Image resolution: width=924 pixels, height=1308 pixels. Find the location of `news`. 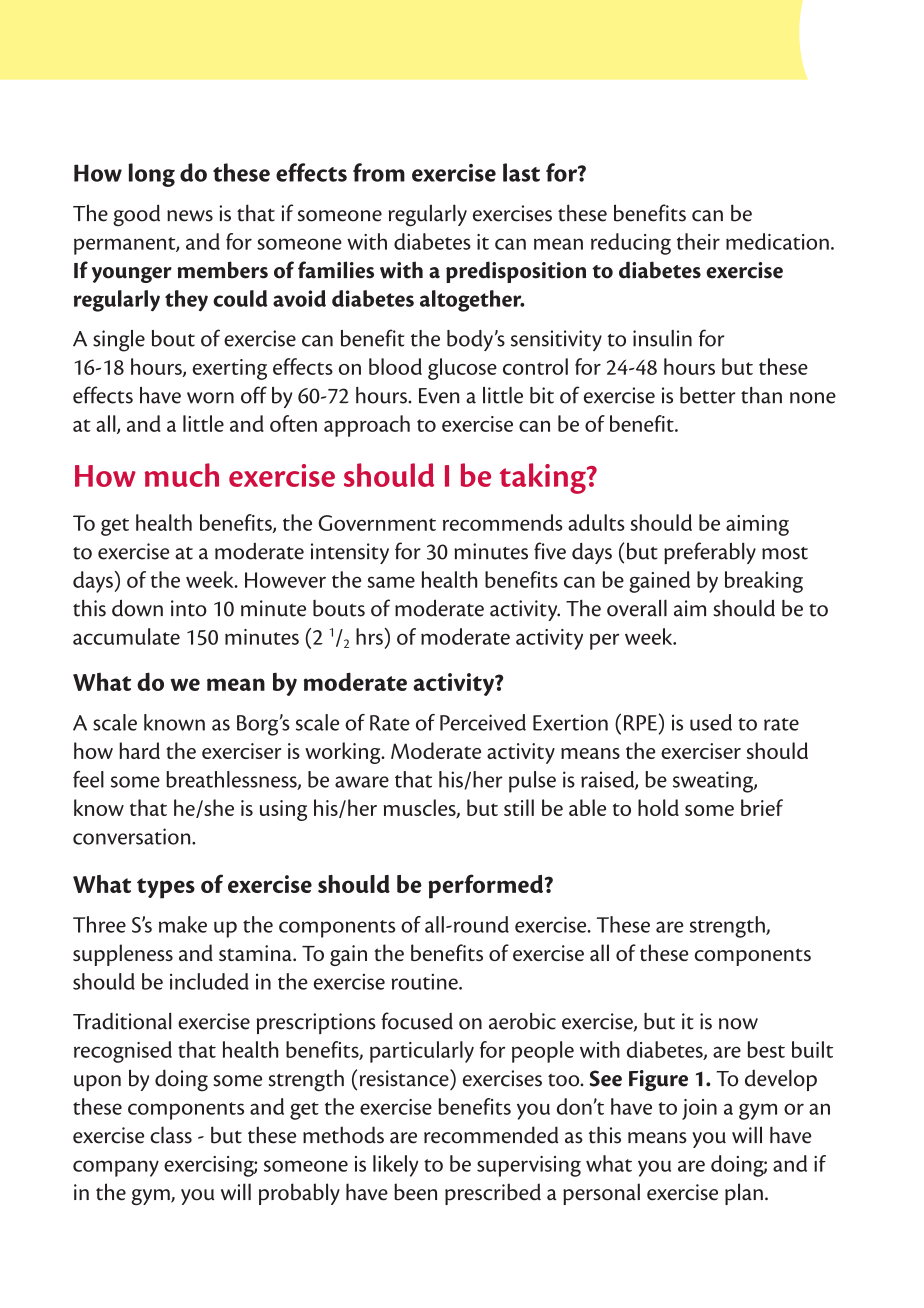

news is located at coordinates (190, 216).
